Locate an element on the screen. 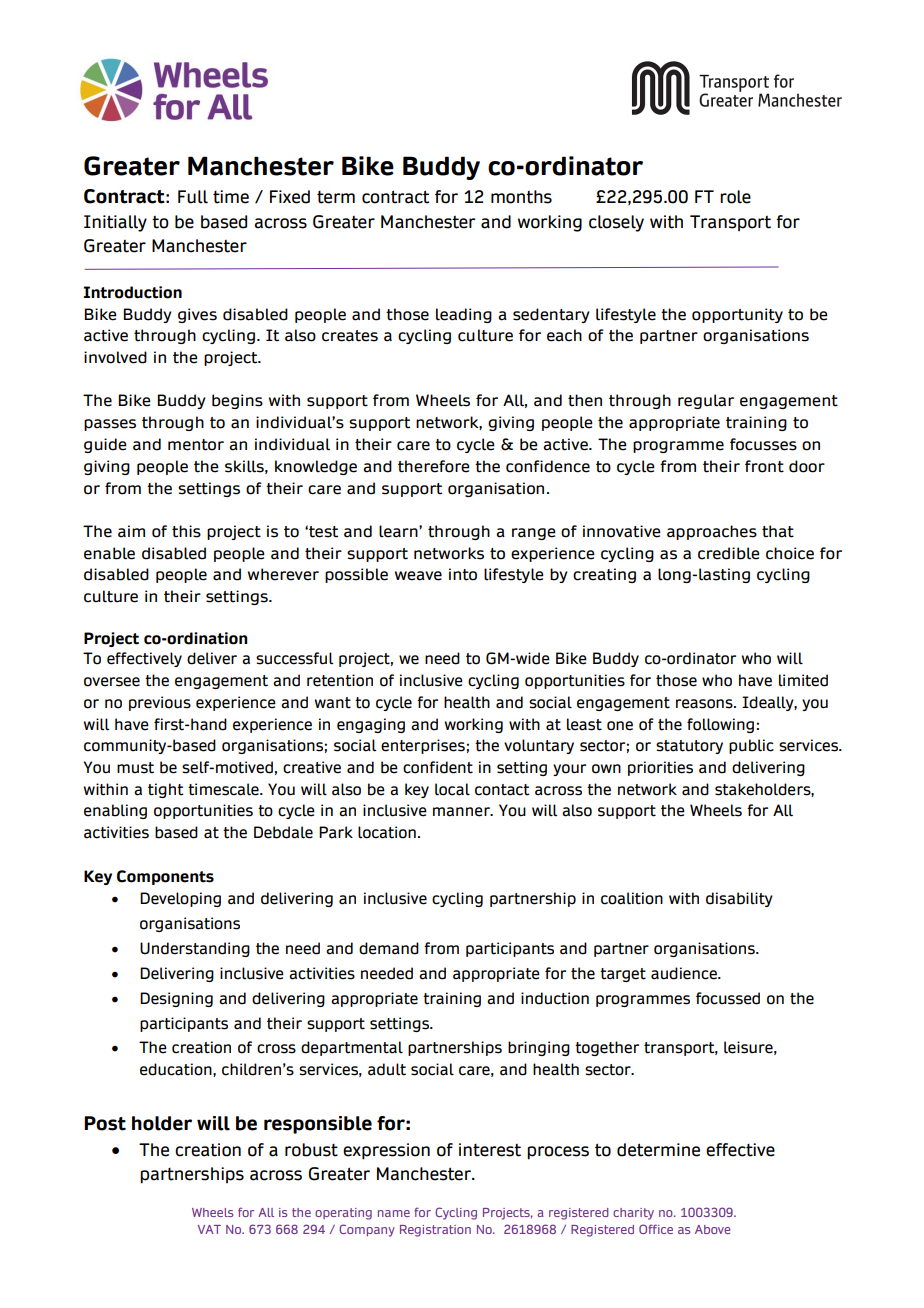 The width and height of the screenshot is (924, 1308). Registration is located at coordinates (435, 1231).
